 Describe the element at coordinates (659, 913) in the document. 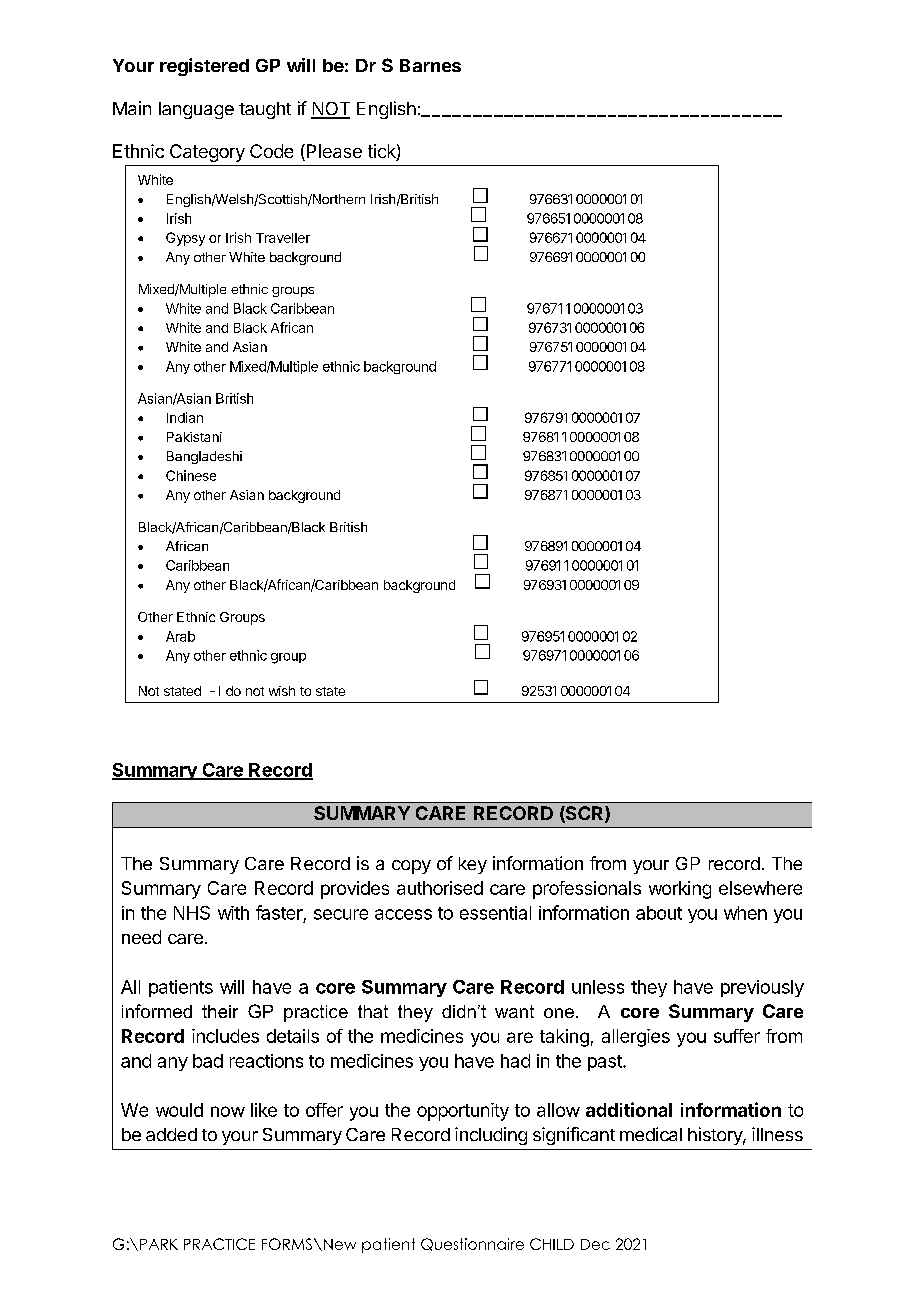

I see `about` at that location.
